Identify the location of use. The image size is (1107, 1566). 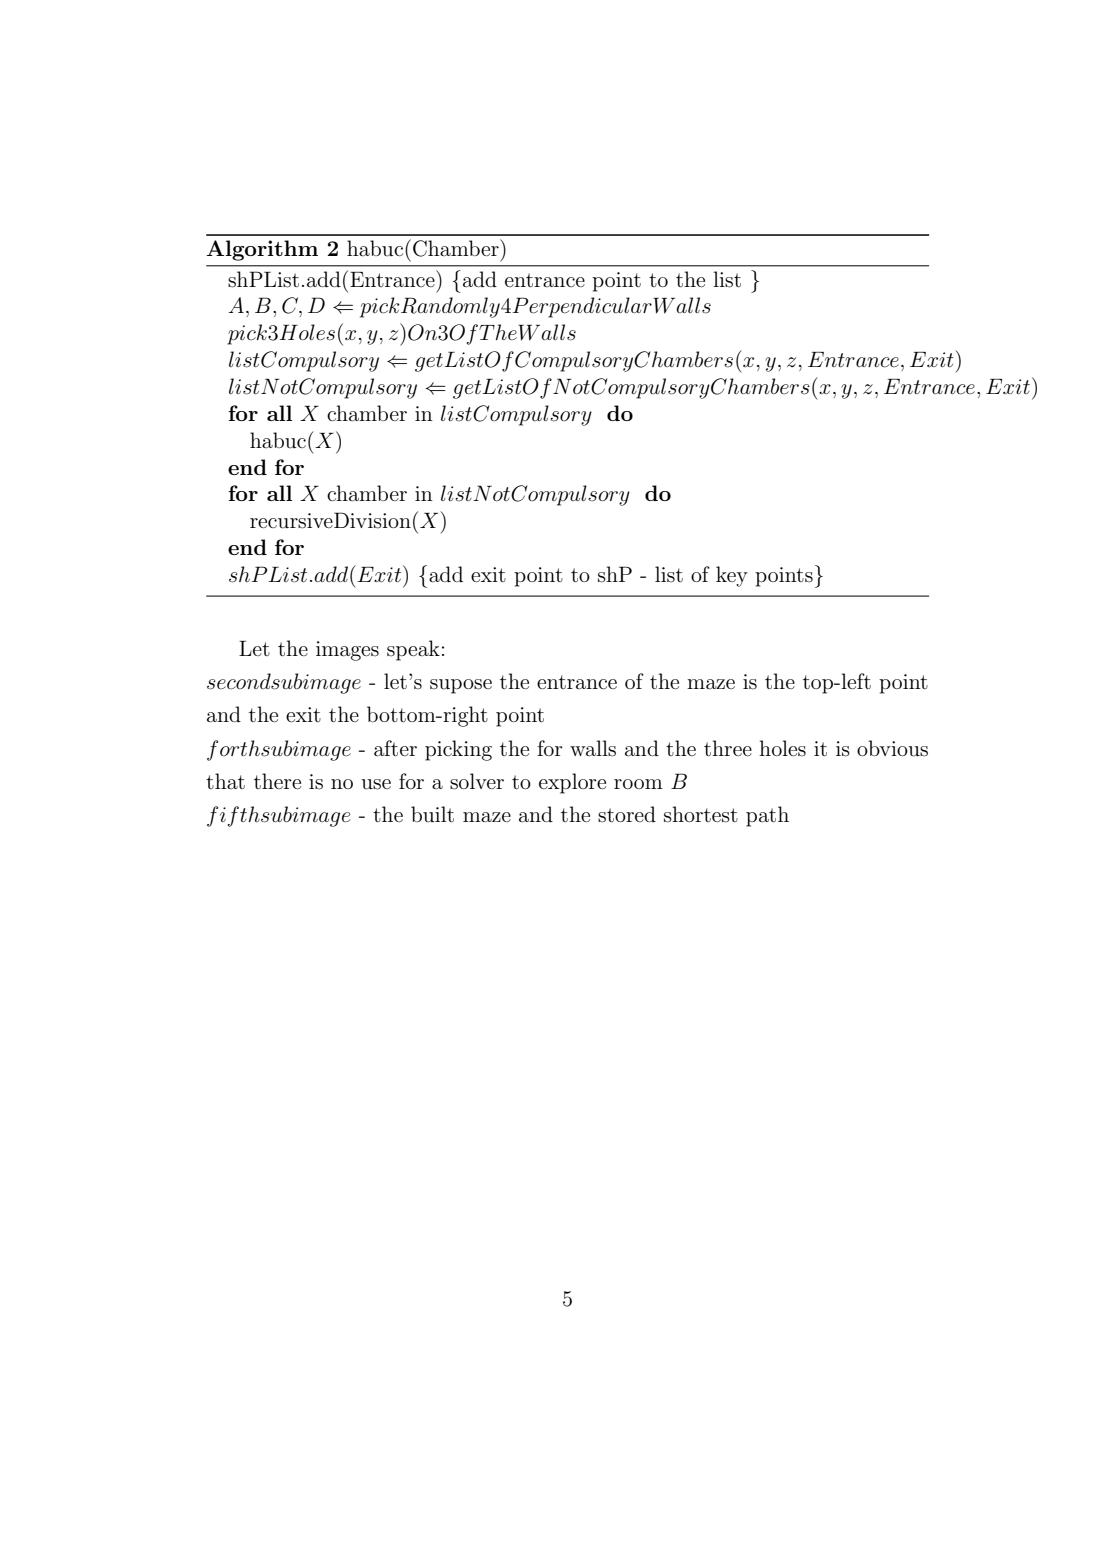
(376, 784).
